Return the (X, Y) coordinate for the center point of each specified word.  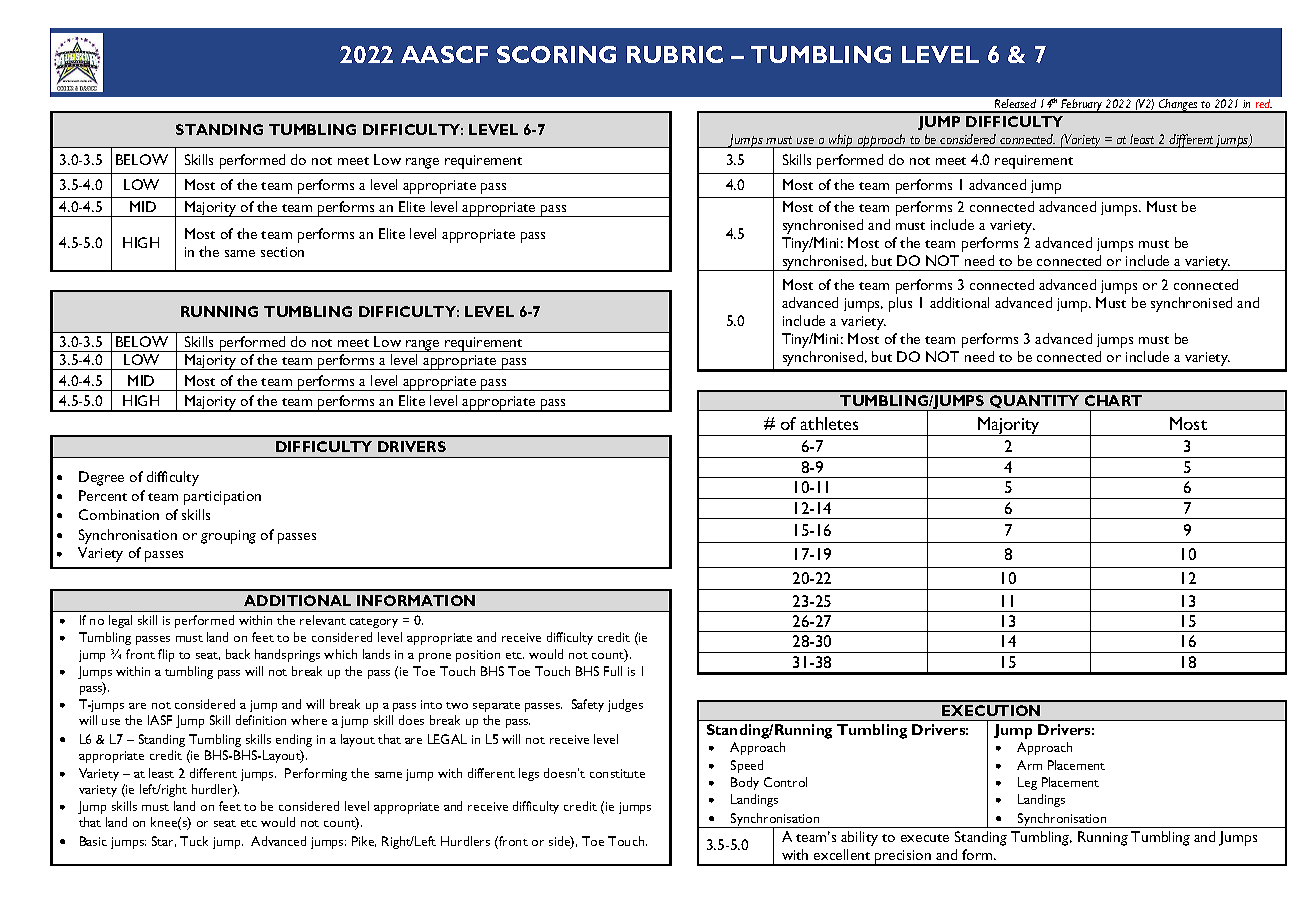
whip (841, 141)
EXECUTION (991, 710)
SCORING (556, 54)
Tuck (194, 841)
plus (900, 304)
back (238, 654)
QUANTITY (1035, 403)
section (282, 252)
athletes (829, 423)
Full (613, 671)
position (478, 656)
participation (222, 498)
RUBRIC (675, 54)
